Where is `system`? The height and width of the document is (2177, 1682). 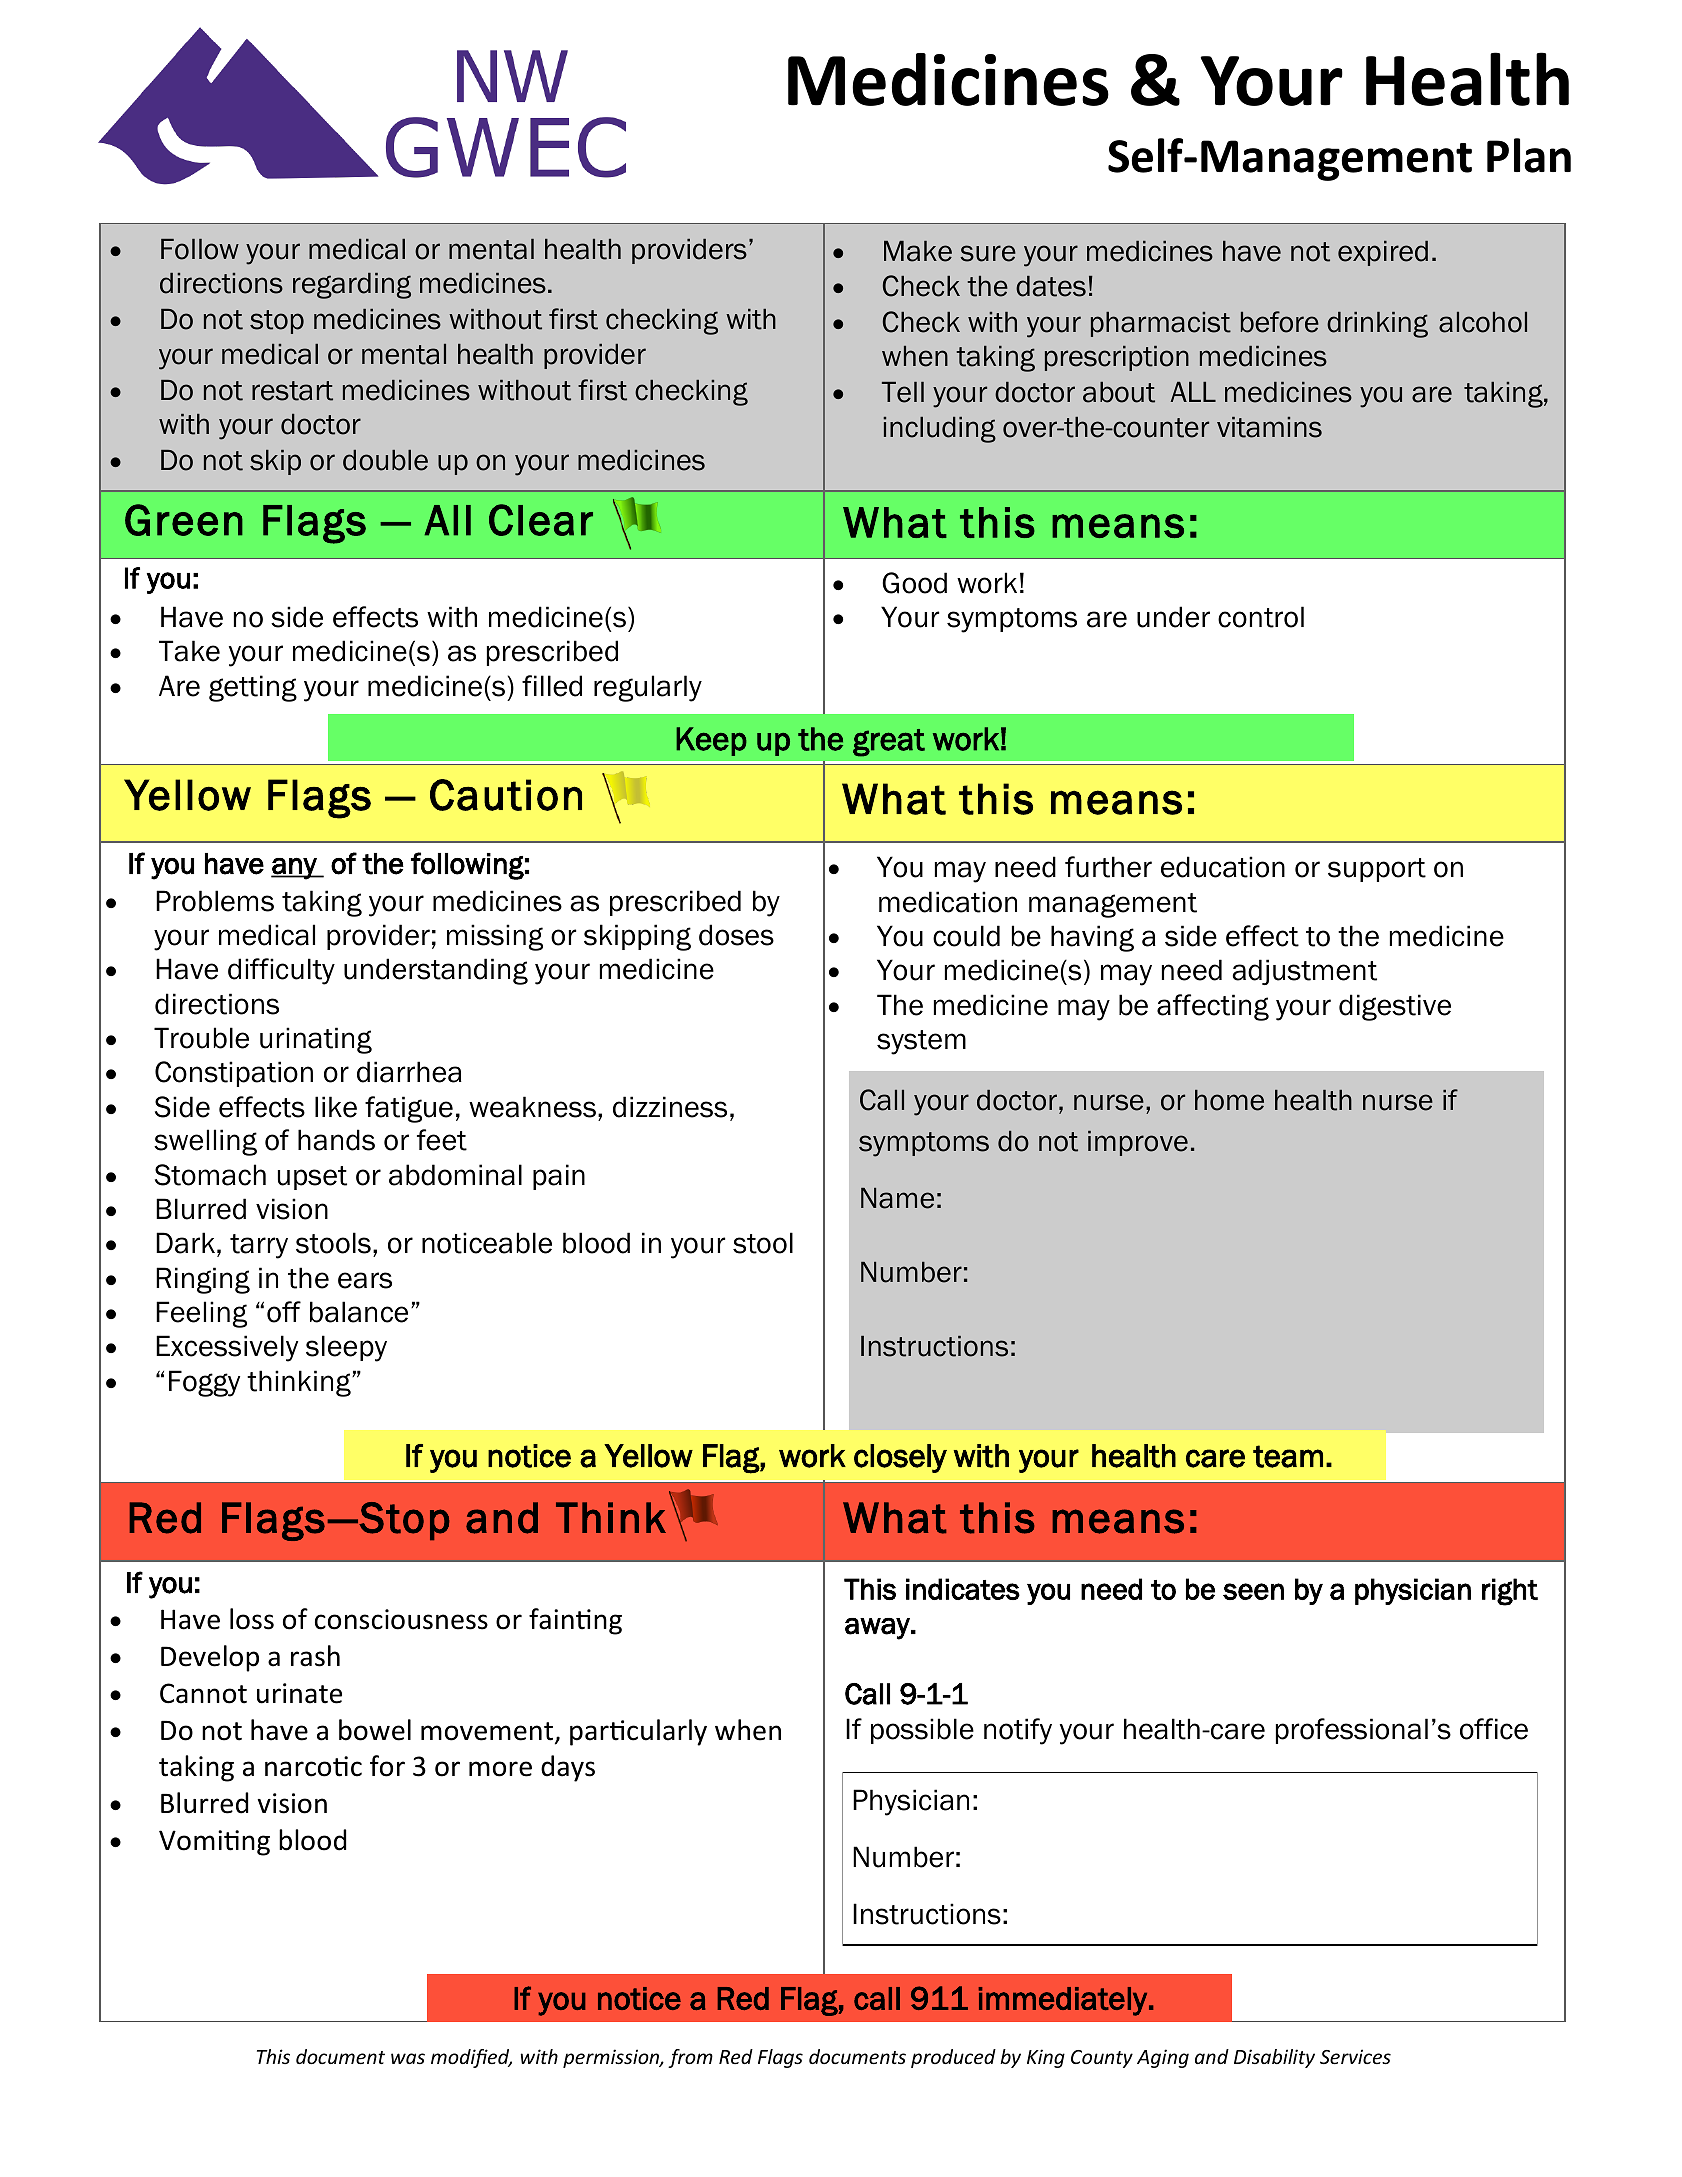 system is located at coordinates (921, 1042).
